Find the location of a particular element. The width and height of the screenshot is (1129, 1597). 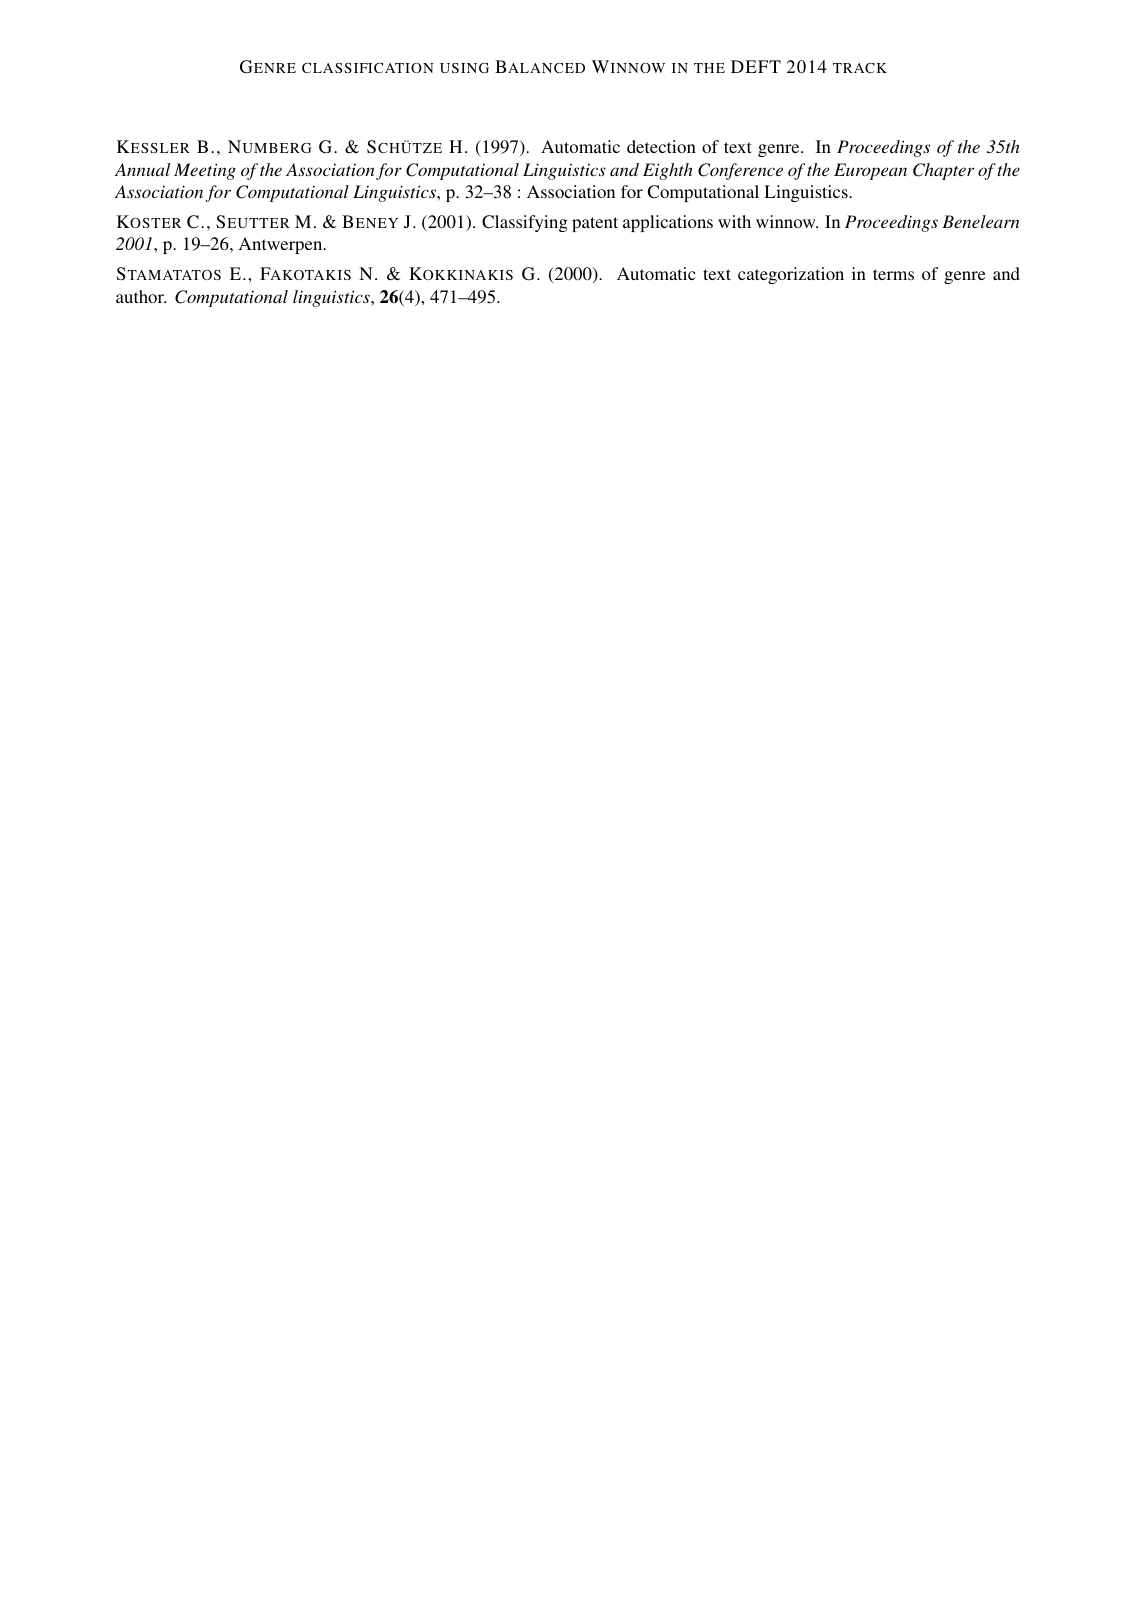

categorization is located at coordinates (791, 275).
